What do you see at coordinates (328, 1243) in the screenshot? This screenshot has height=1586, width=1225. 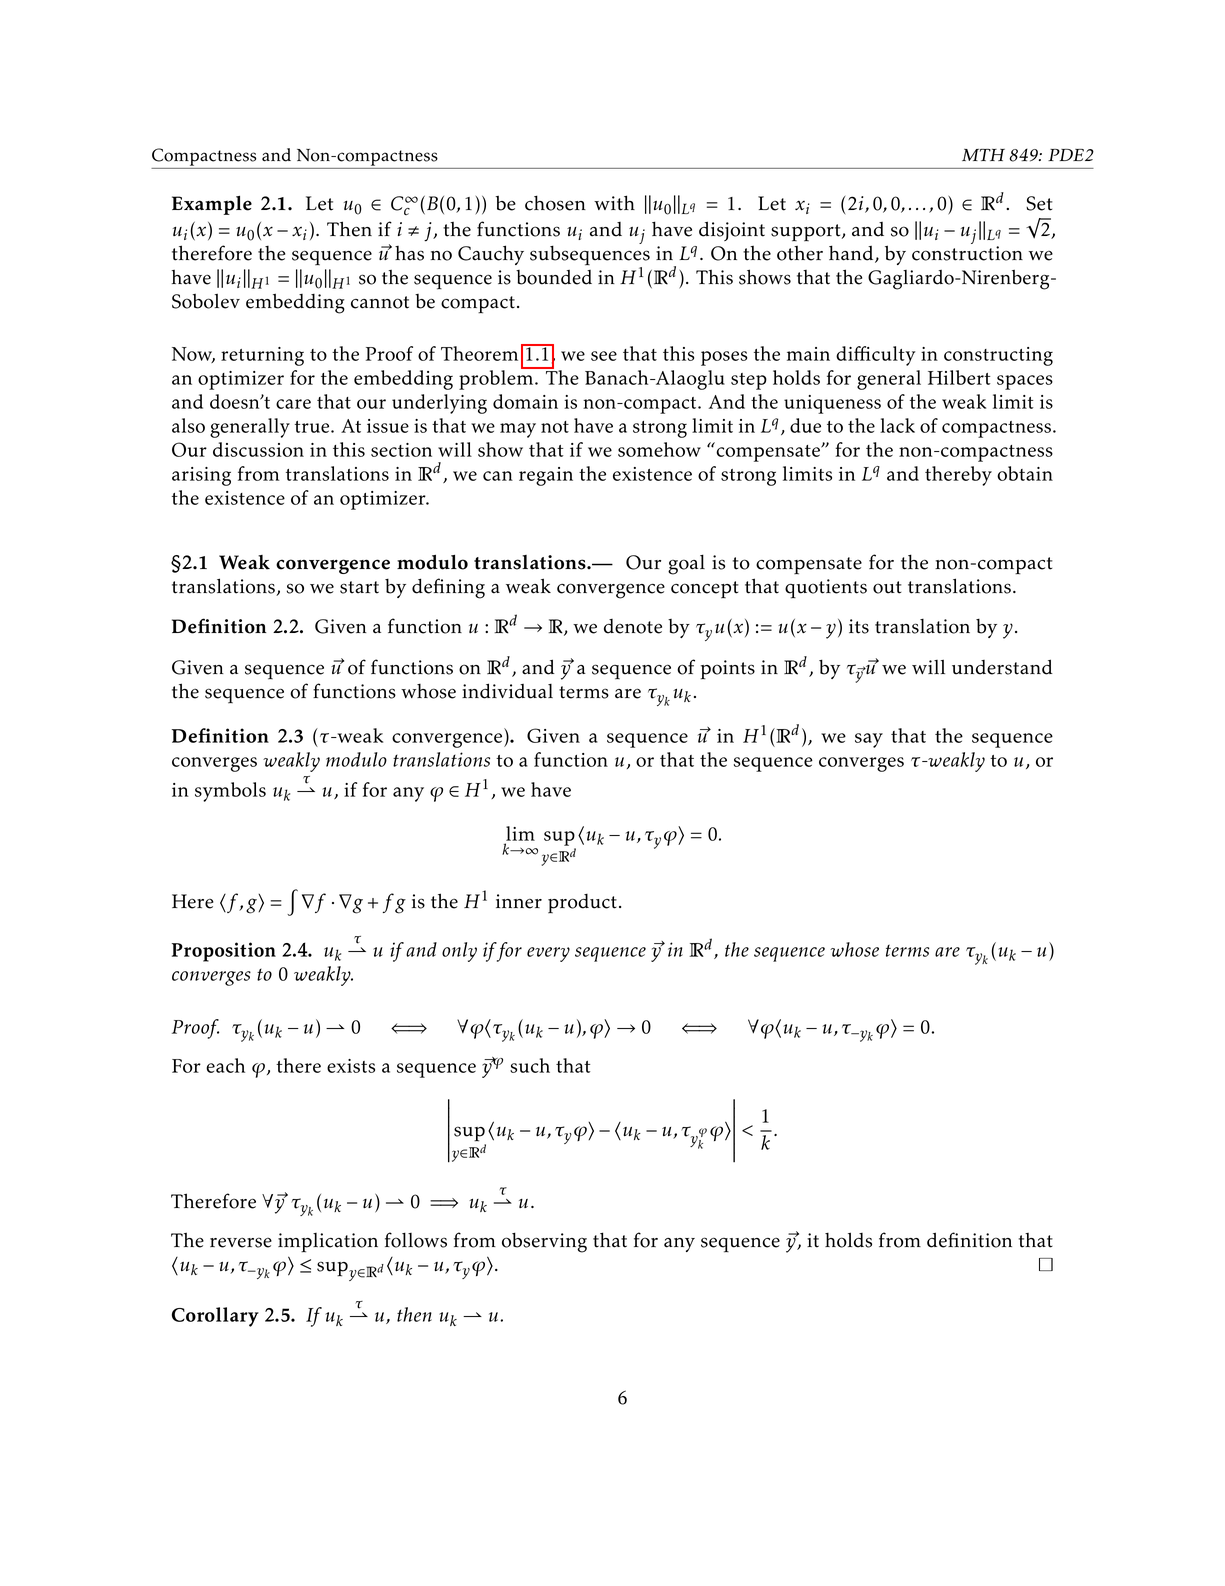 I see `implication` at bounding box center [328, 1243].
